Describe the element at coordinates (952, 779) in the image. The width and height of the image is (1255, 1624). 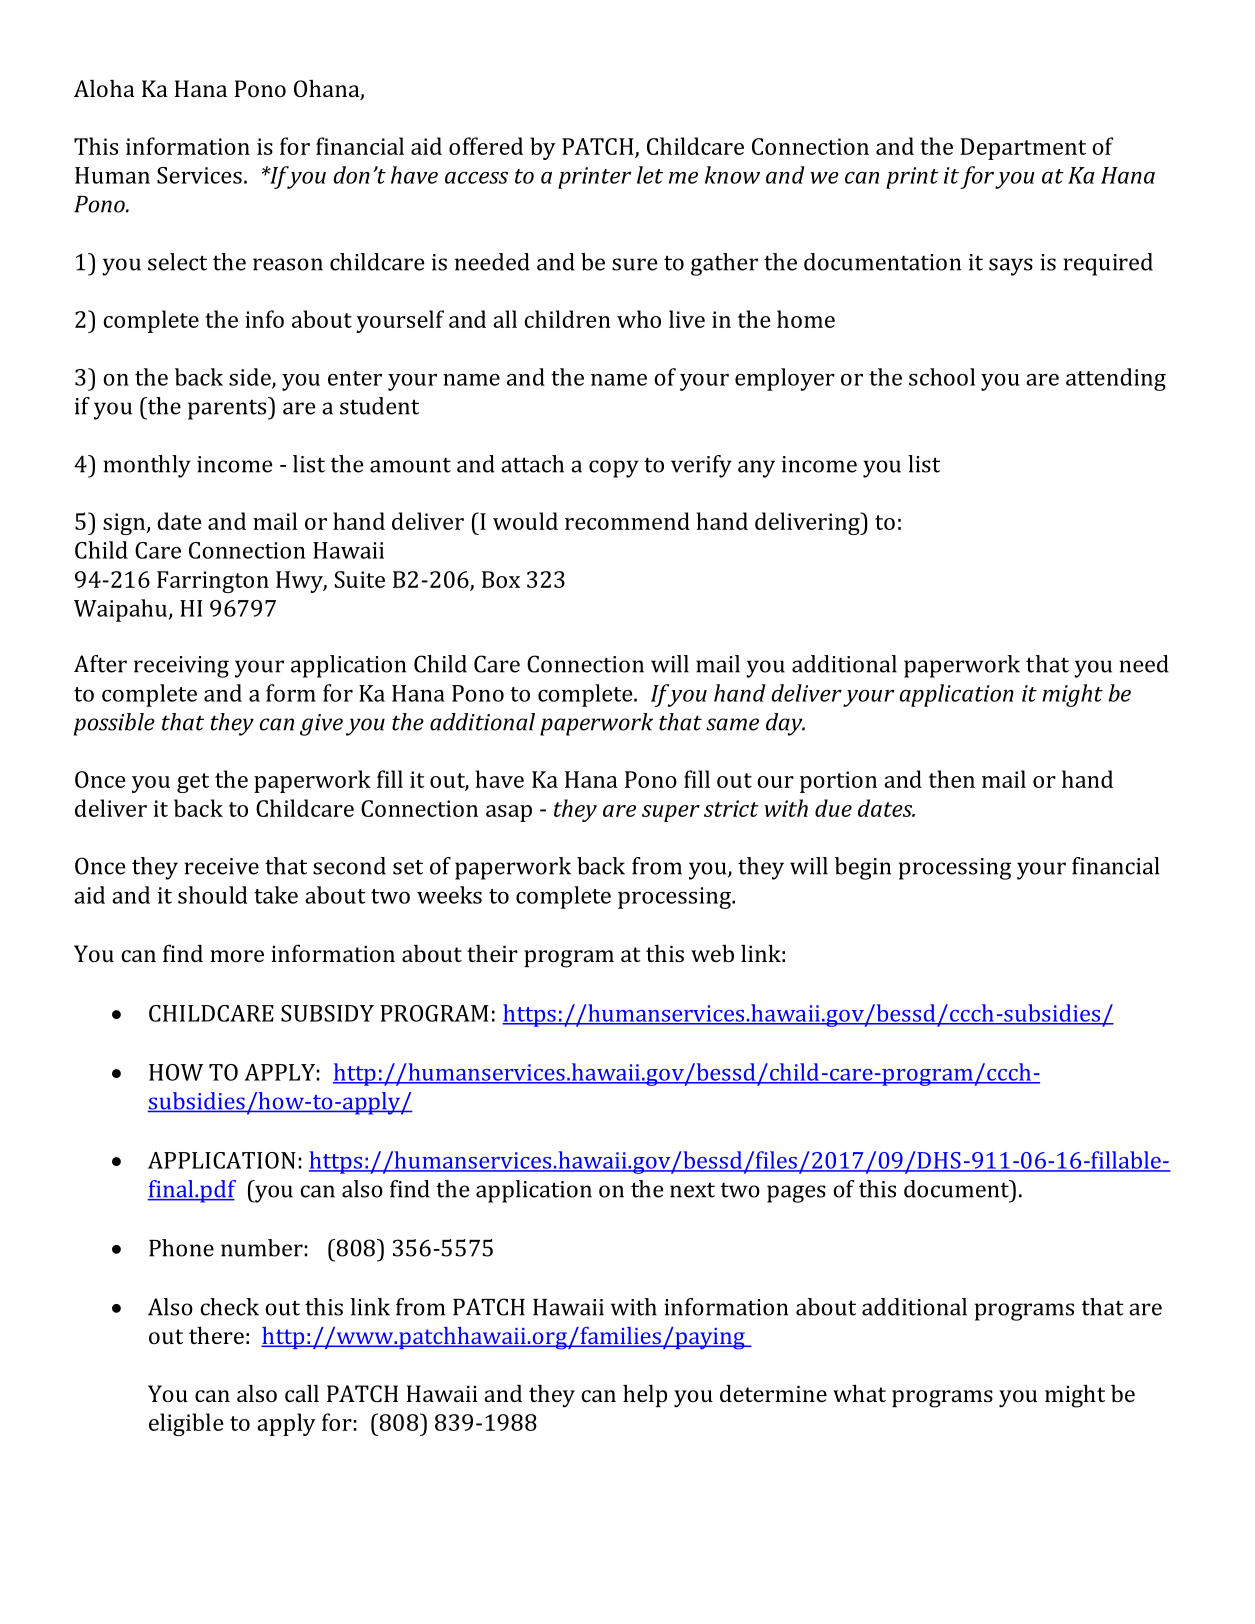
I see `then` at that location.
